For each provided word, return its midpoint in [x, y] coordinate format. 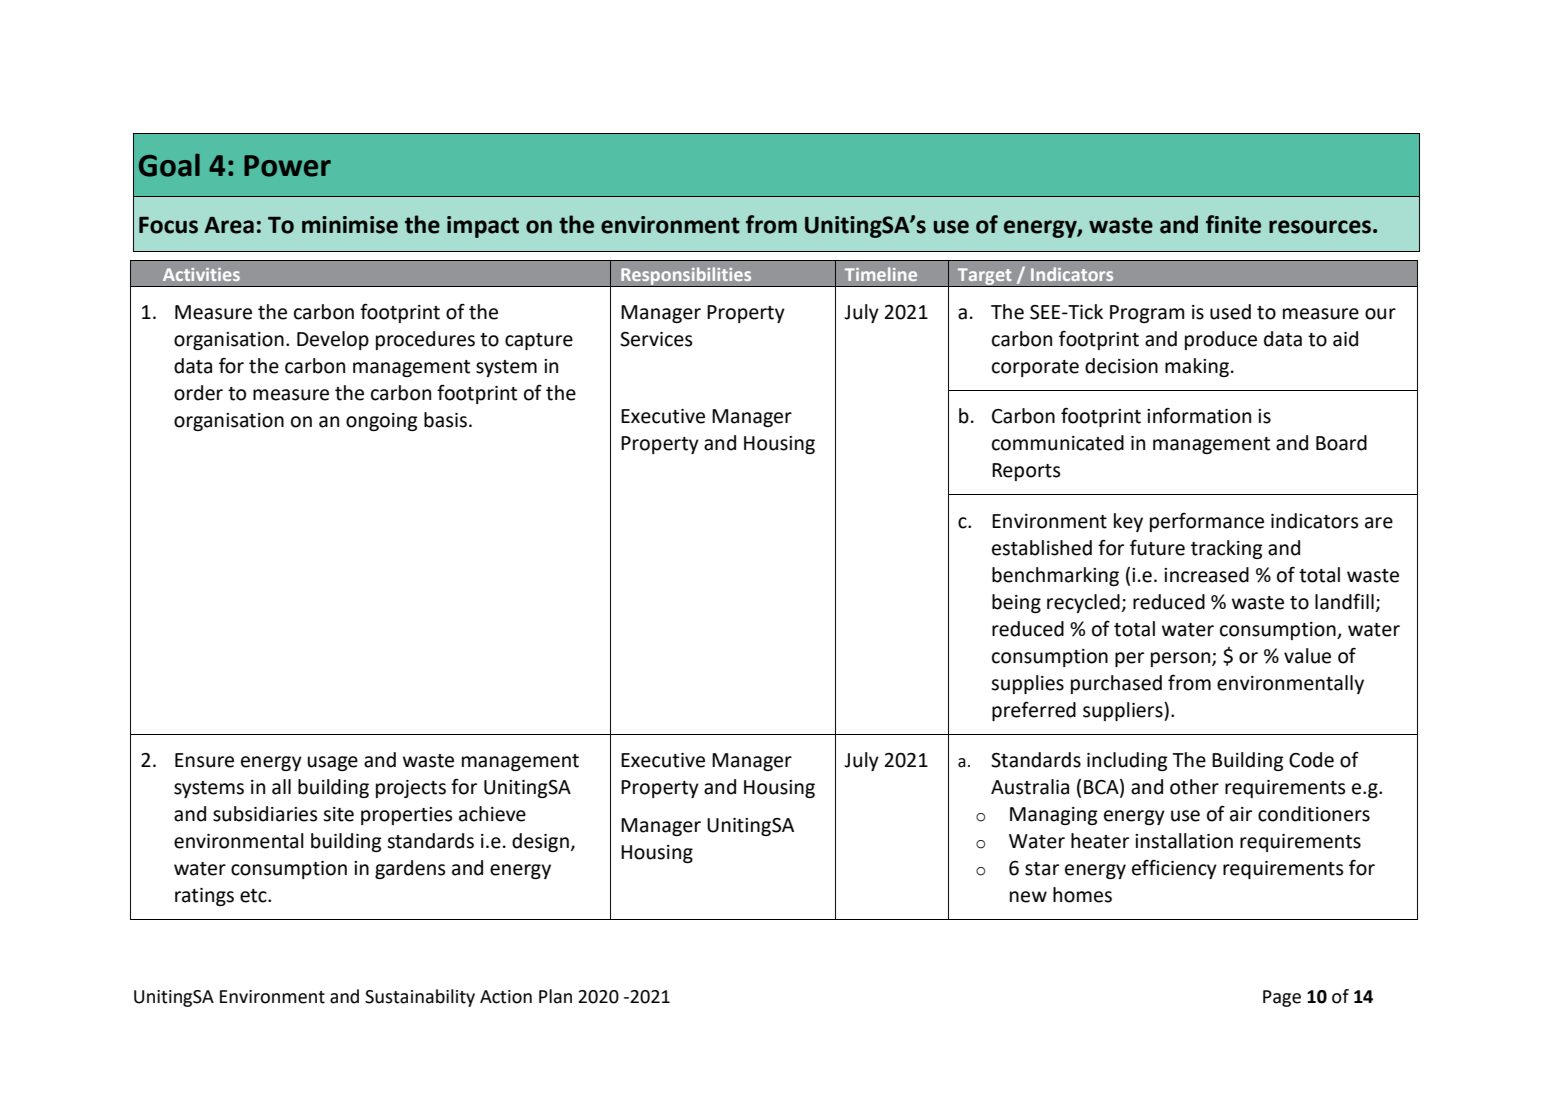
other [1194, 787]
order [198, 393]
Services [656, 339]
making [1197, 367]
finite [1233, 224]
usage [332, 763]
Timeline [881, 274]
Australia [1030, 787]
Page [1282, 998]
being [1016, 603]
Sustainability [420, 998]
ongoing [382, 422]
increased [1206, 575]
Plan [555, 996]
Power [287, 166]
